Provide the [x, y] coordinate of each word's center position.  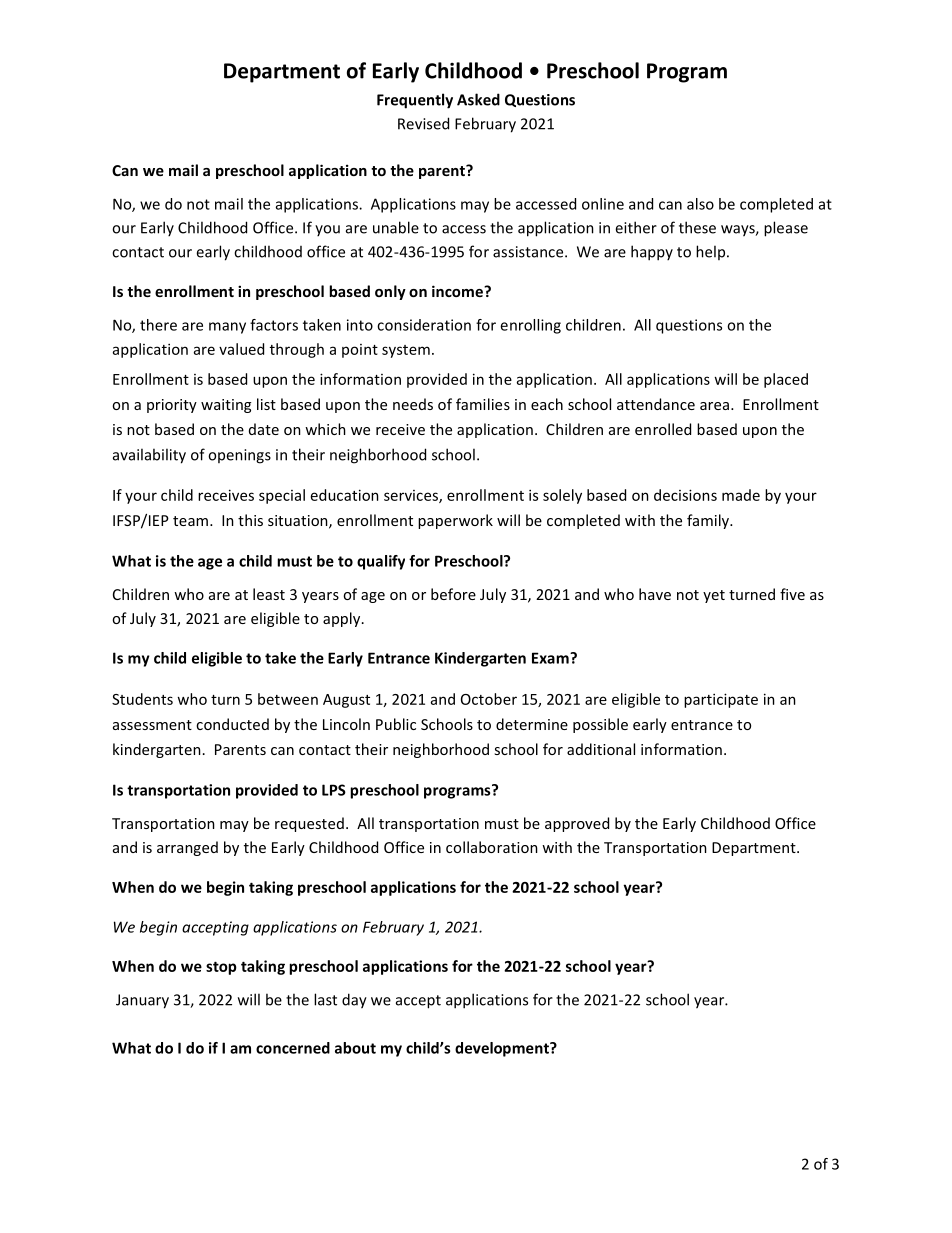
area [714, 406]
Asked [478, 99]
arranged [187, 848]
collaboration [492, 847]
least [269, 594]
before [453, 594]
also [700, 204]
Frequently [415, 101]
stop [221, 968]
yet [714, 596]
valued [241, 349]
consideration [424, 325]
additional [601, 749]
